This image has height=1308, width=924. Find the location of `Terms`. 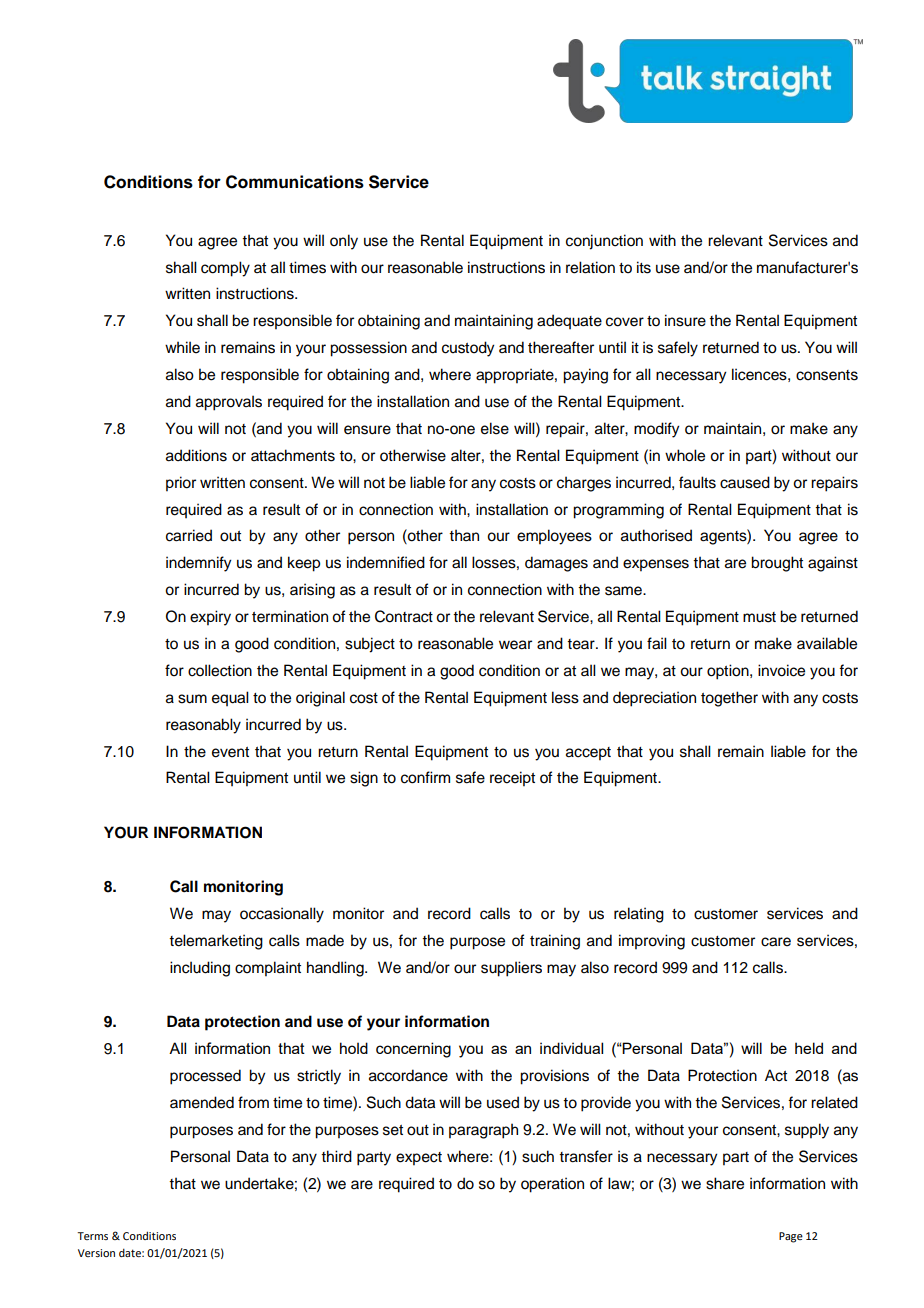

Terms is located at coordinates (92, 1236).
